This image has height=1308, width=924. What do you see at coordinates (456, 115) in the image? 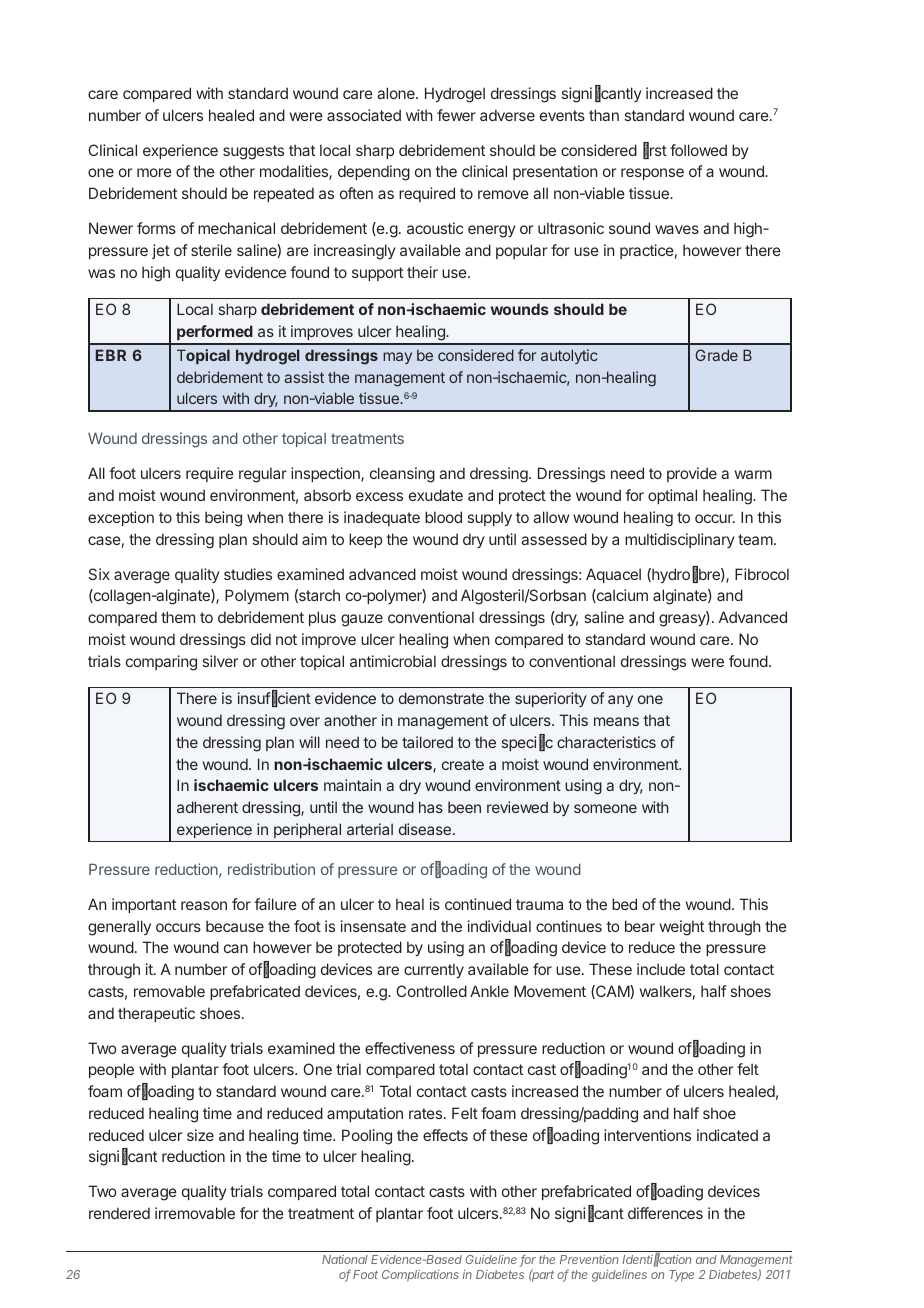
I see `fewer` at bounding box center [456, 115].
